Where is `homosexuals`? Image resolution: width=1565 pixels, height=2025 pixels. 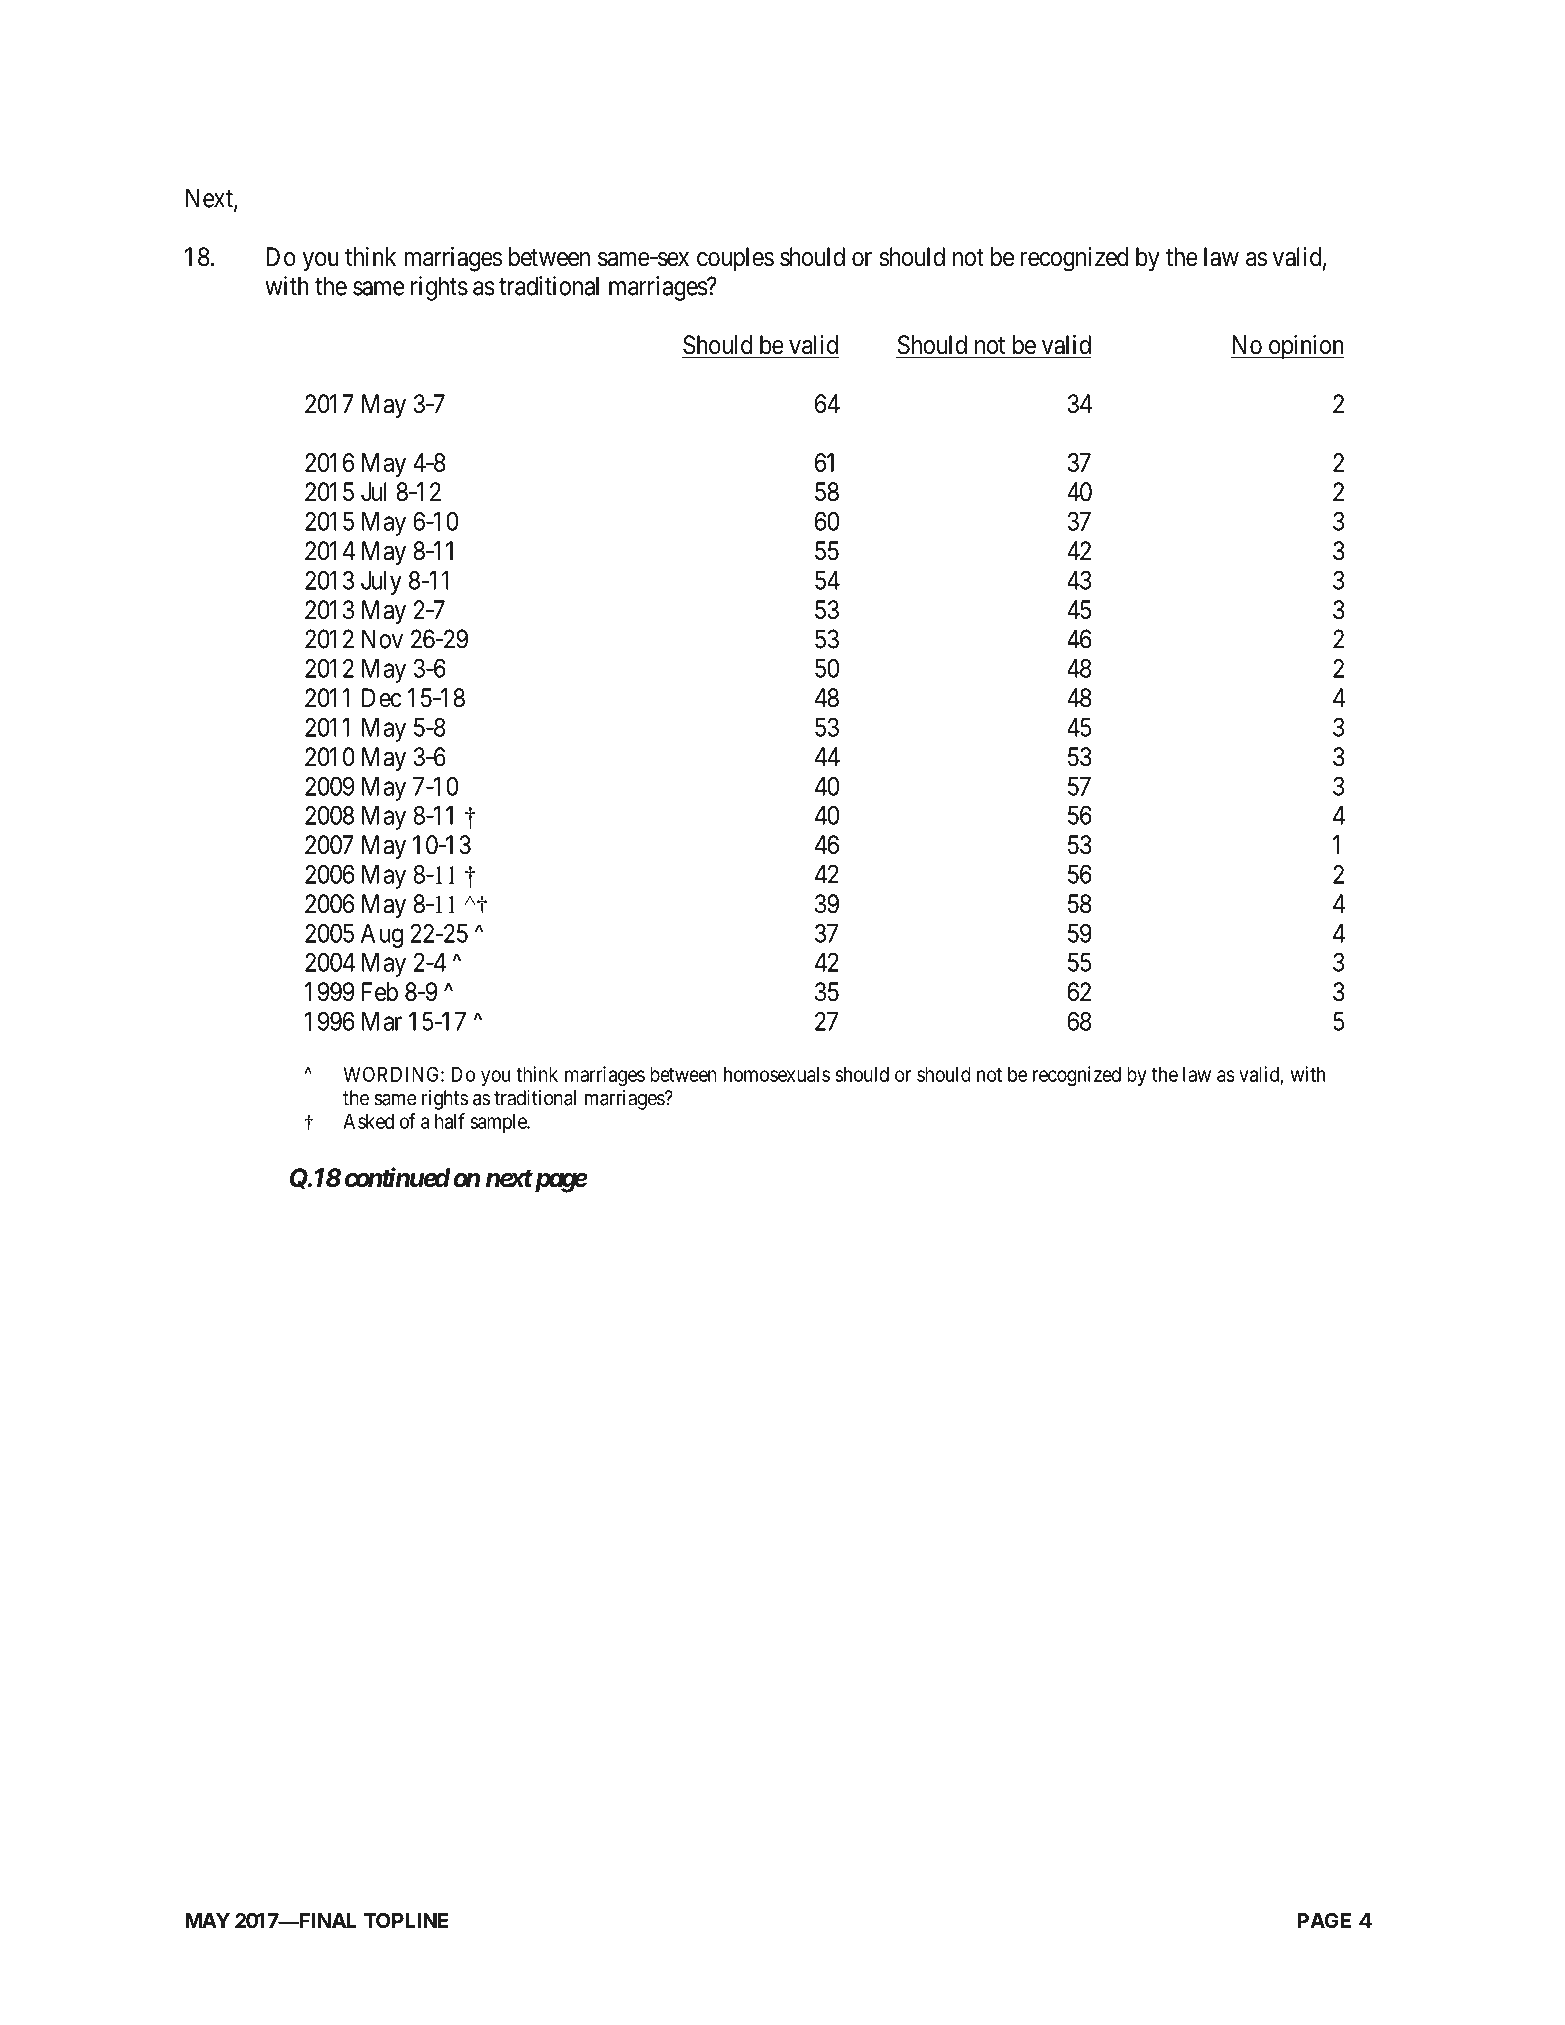
homosexuals is located at coordinates (777, 1074).
